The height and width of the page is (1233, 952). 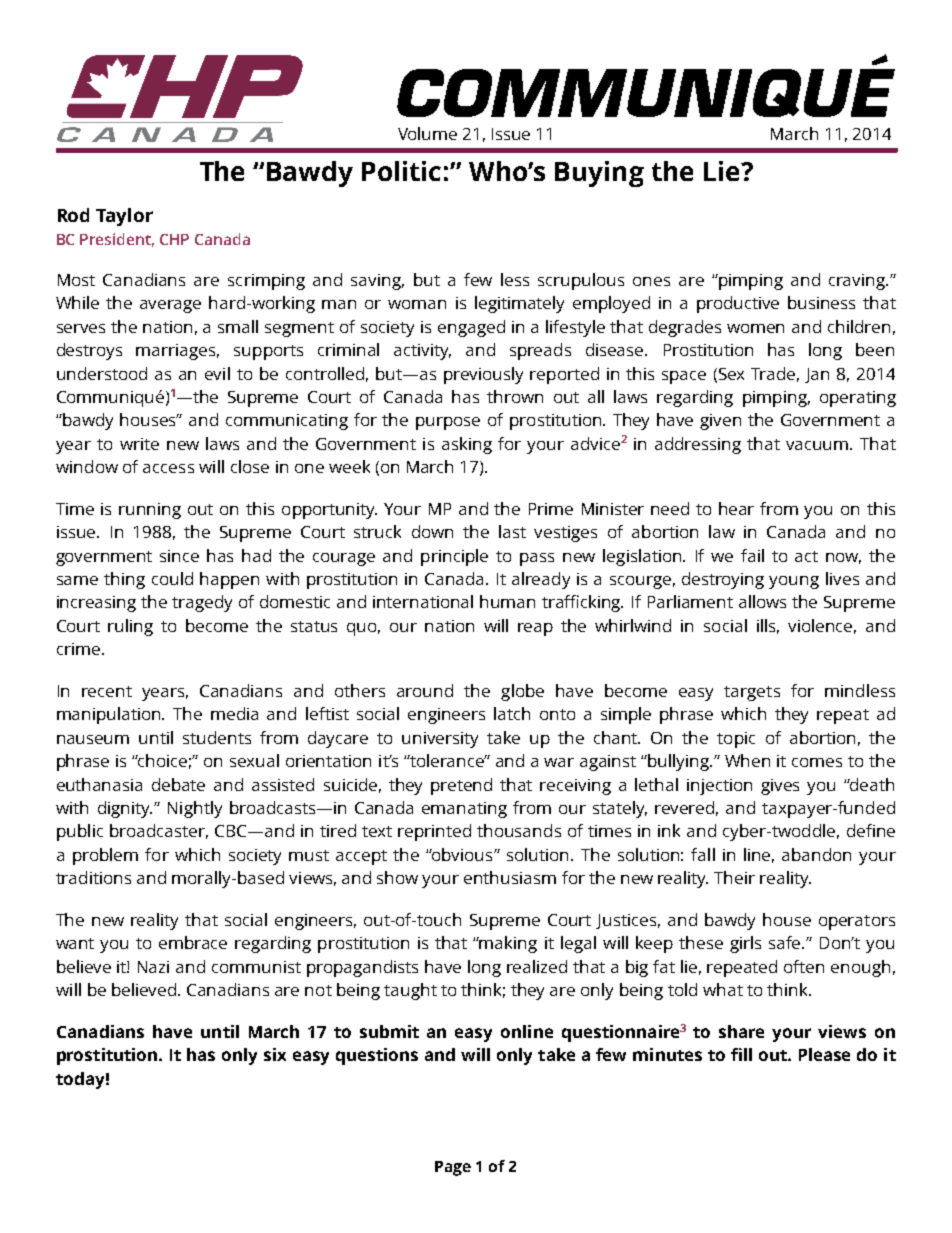 I want to click on Buying, so click(x=599, y=174).
